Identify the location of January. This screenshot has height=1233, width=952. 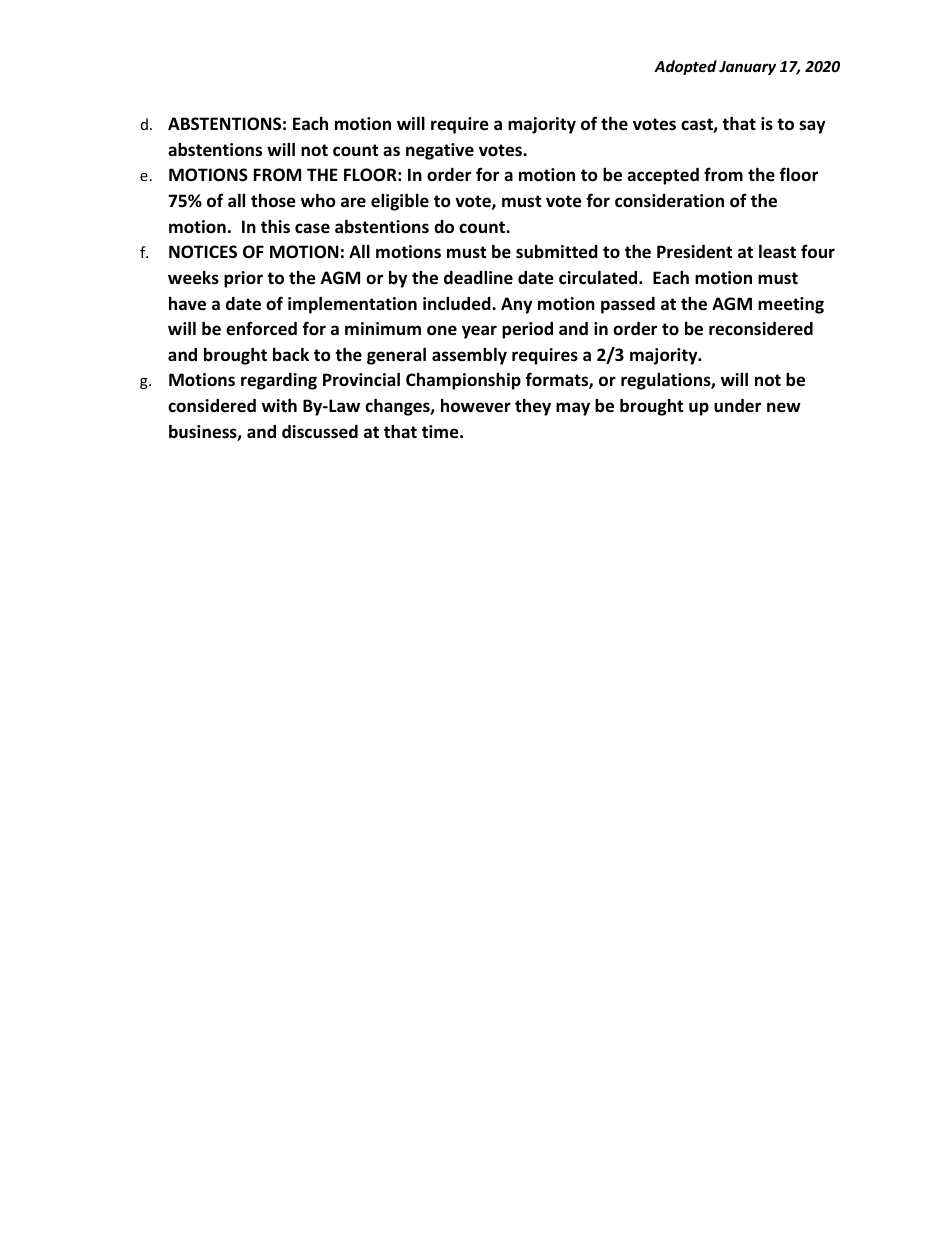
(747, 68).
